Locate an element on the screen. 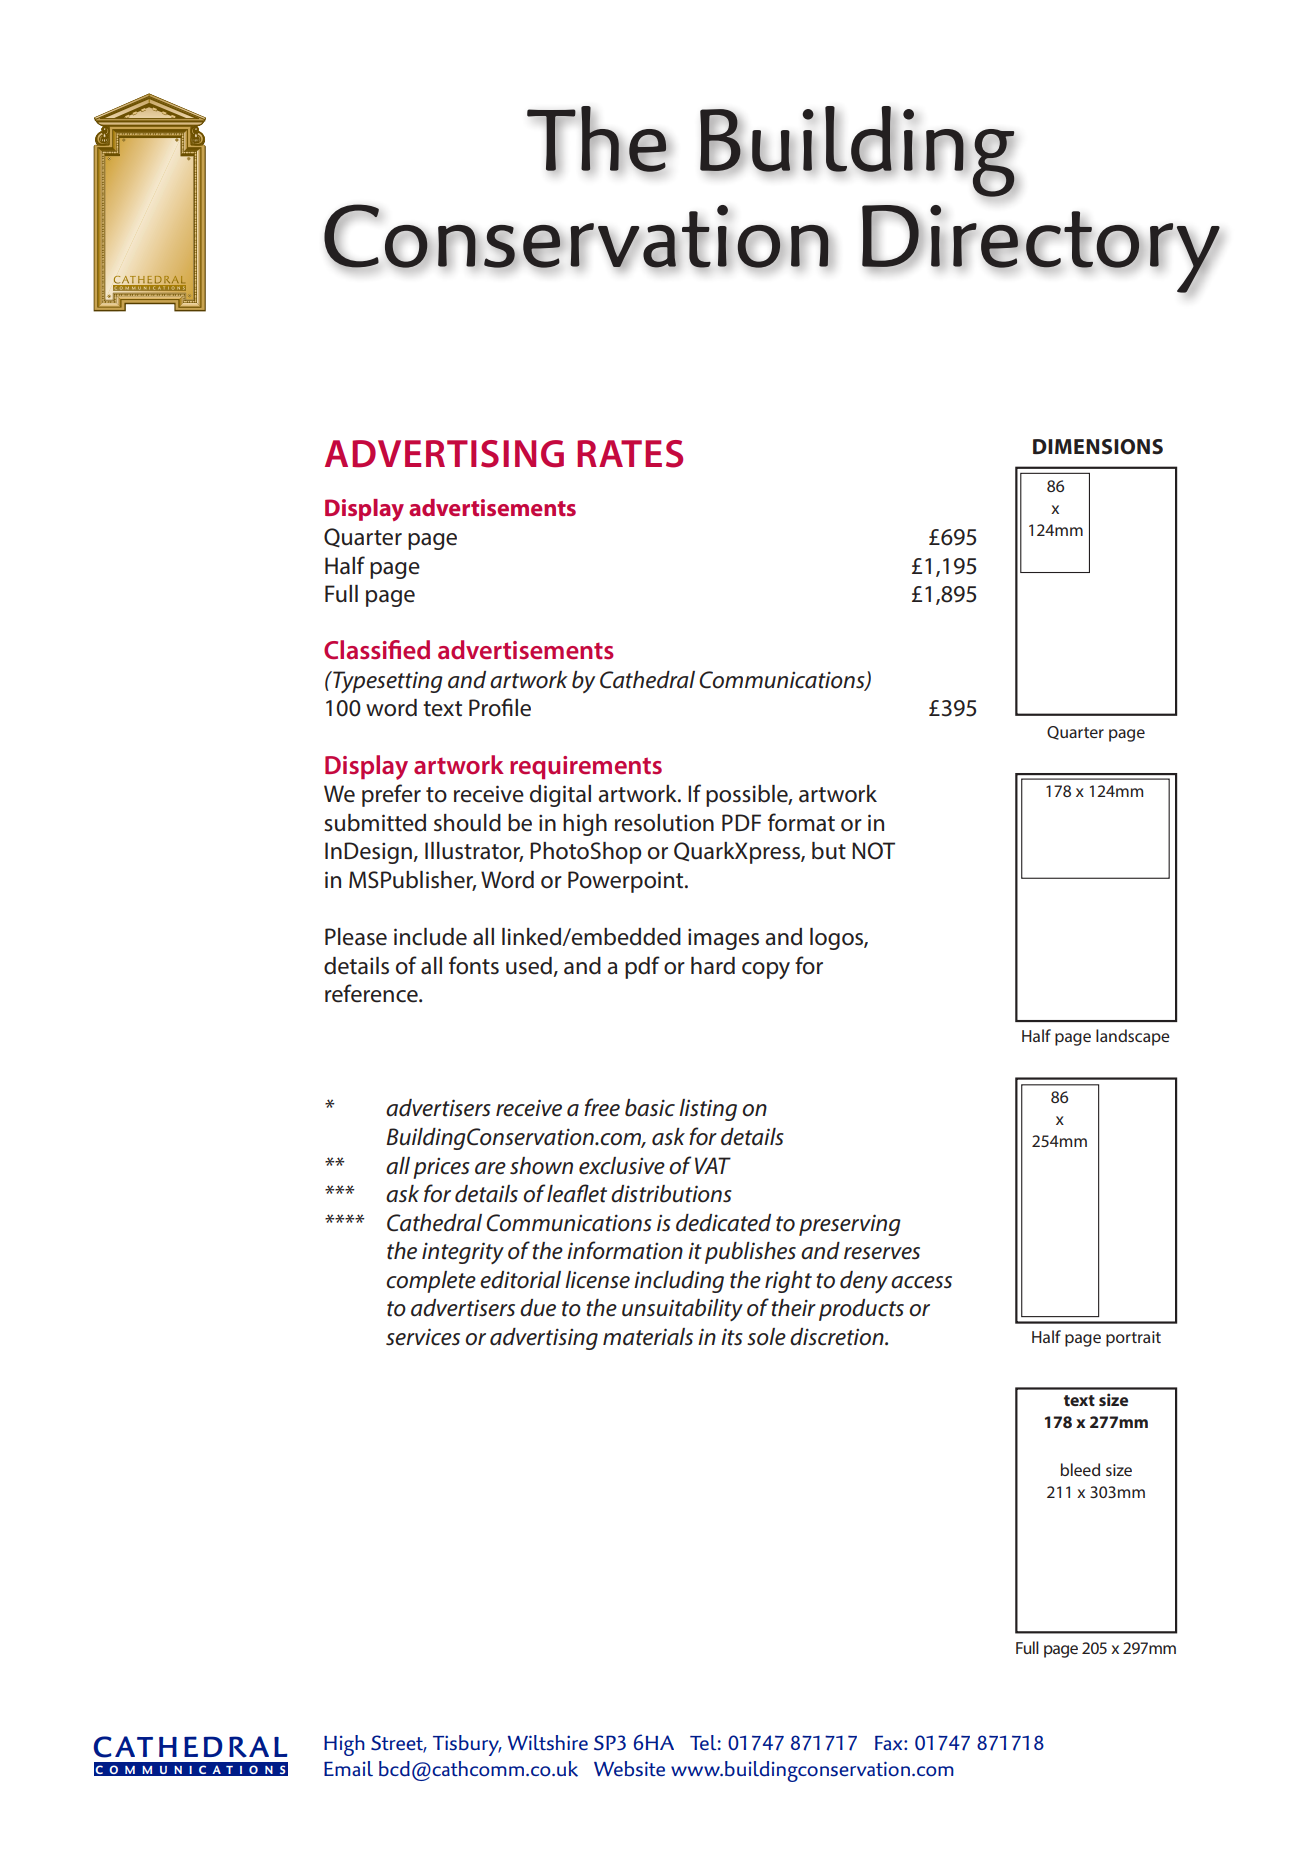 The width and height of the screenshot is (1308, 1850). Typesetting is located at coordinates (387, 682).
